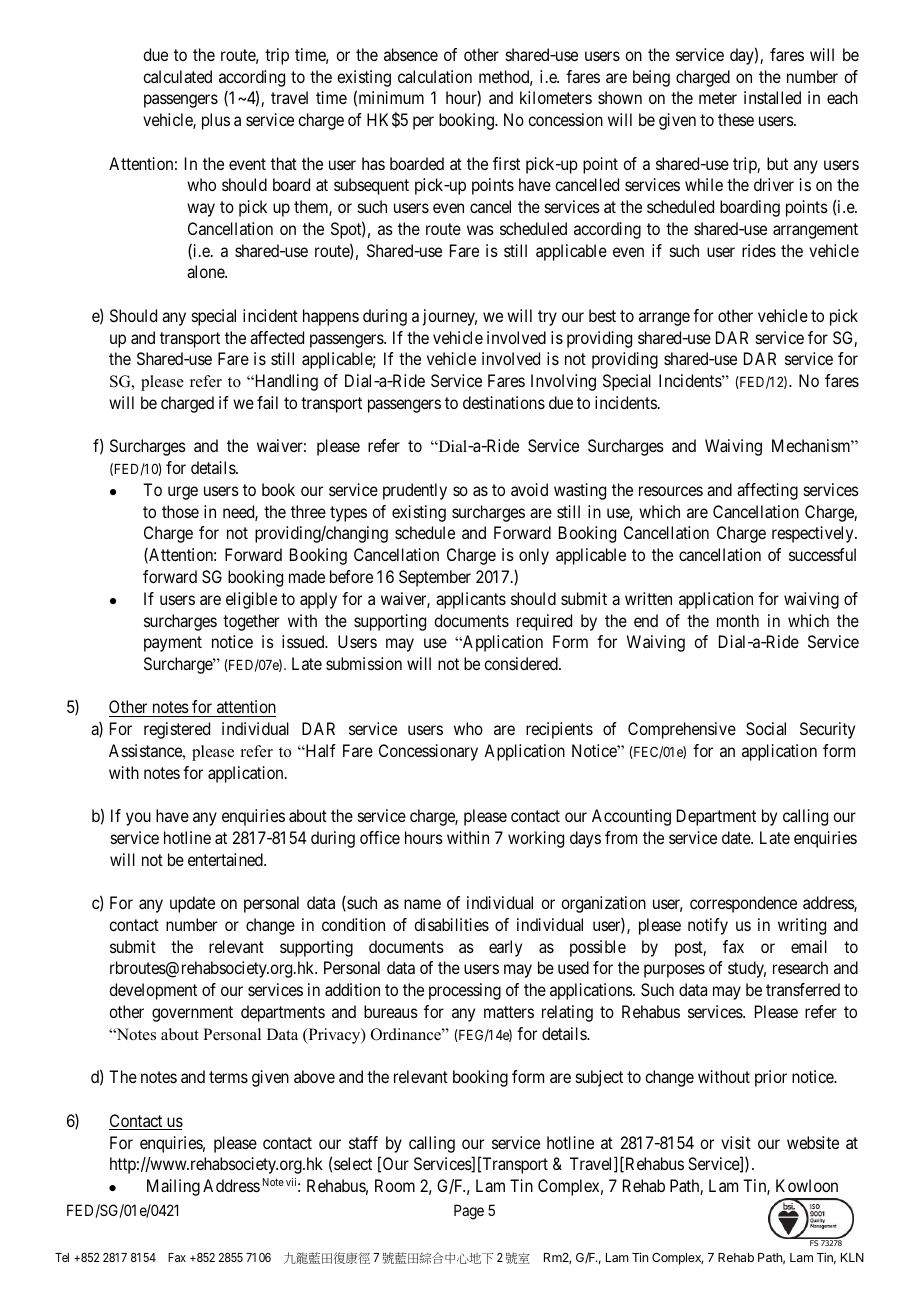 This screenshot has width=924, height=1308. I want to click on urge, so click(183, 493).
